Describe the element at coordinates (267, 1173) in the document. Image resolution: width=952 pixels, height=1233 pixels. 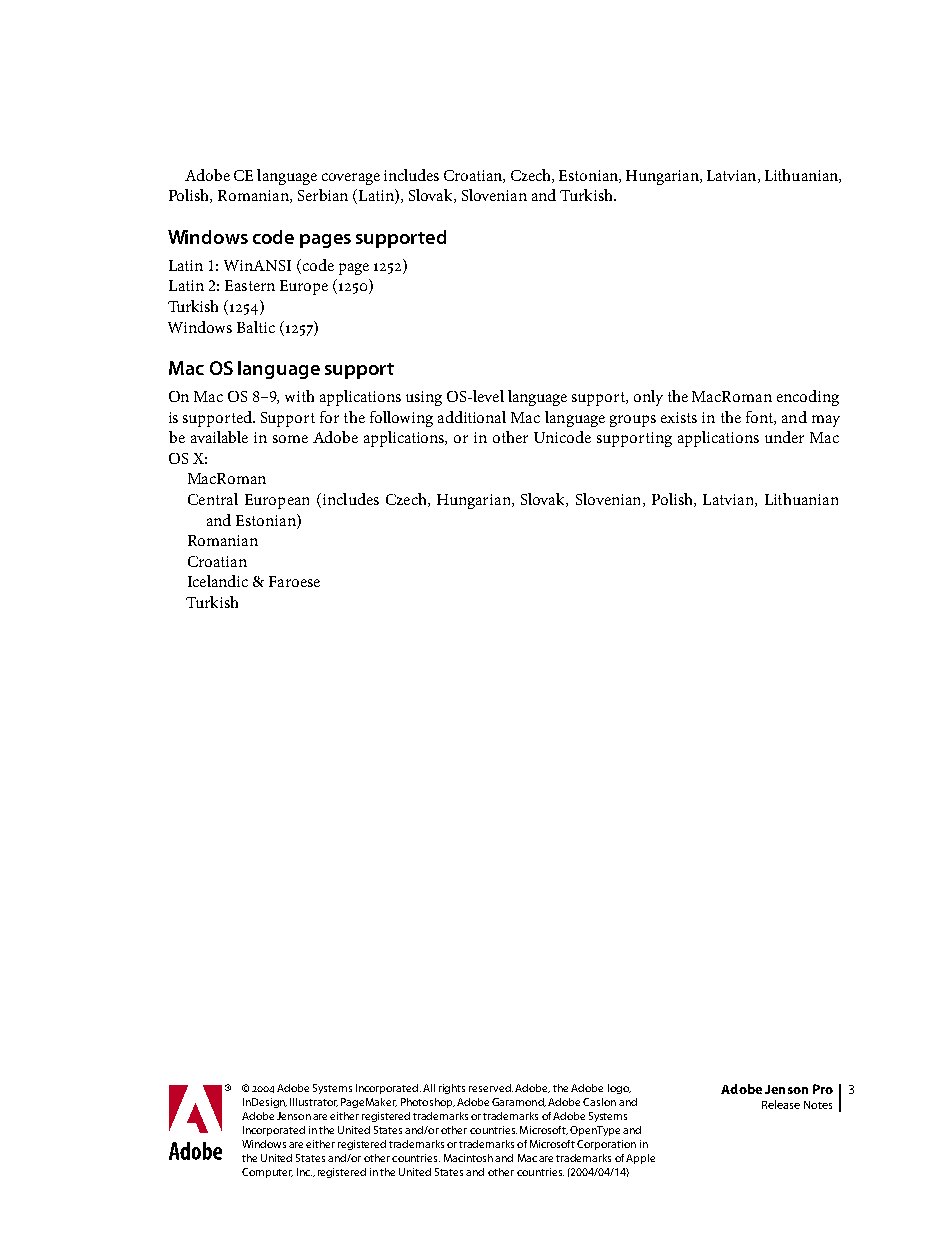
I see `Computer` at that location.
